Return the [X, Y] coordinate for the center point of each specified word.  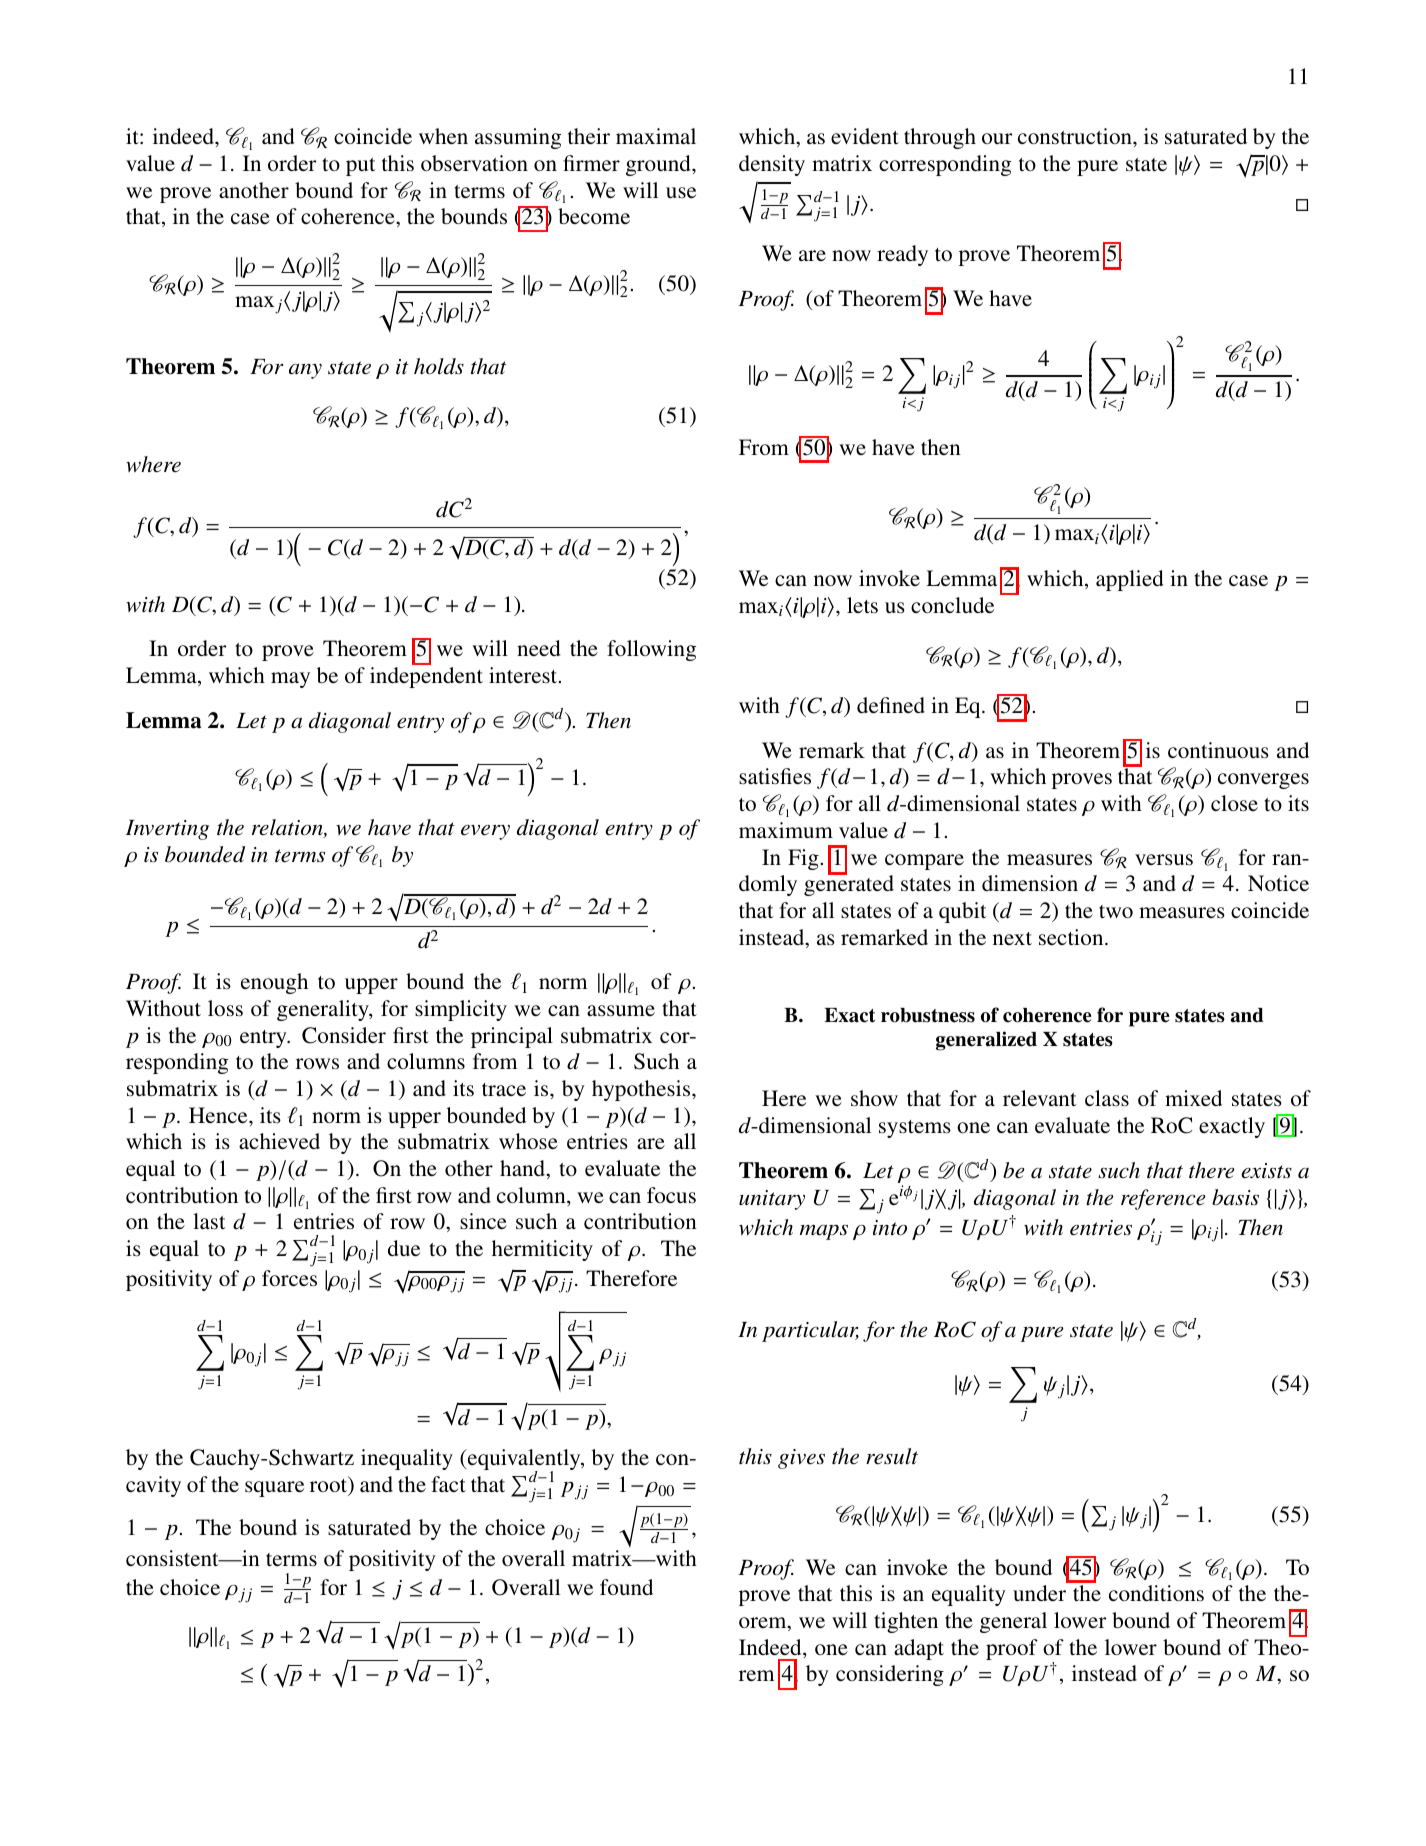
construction [1076, 136]
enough [274, 983]
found [626, 1587]
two [1116, 911]
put [361, 167]
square [274, 1489]
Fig [803, 859]
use [681, 192]
